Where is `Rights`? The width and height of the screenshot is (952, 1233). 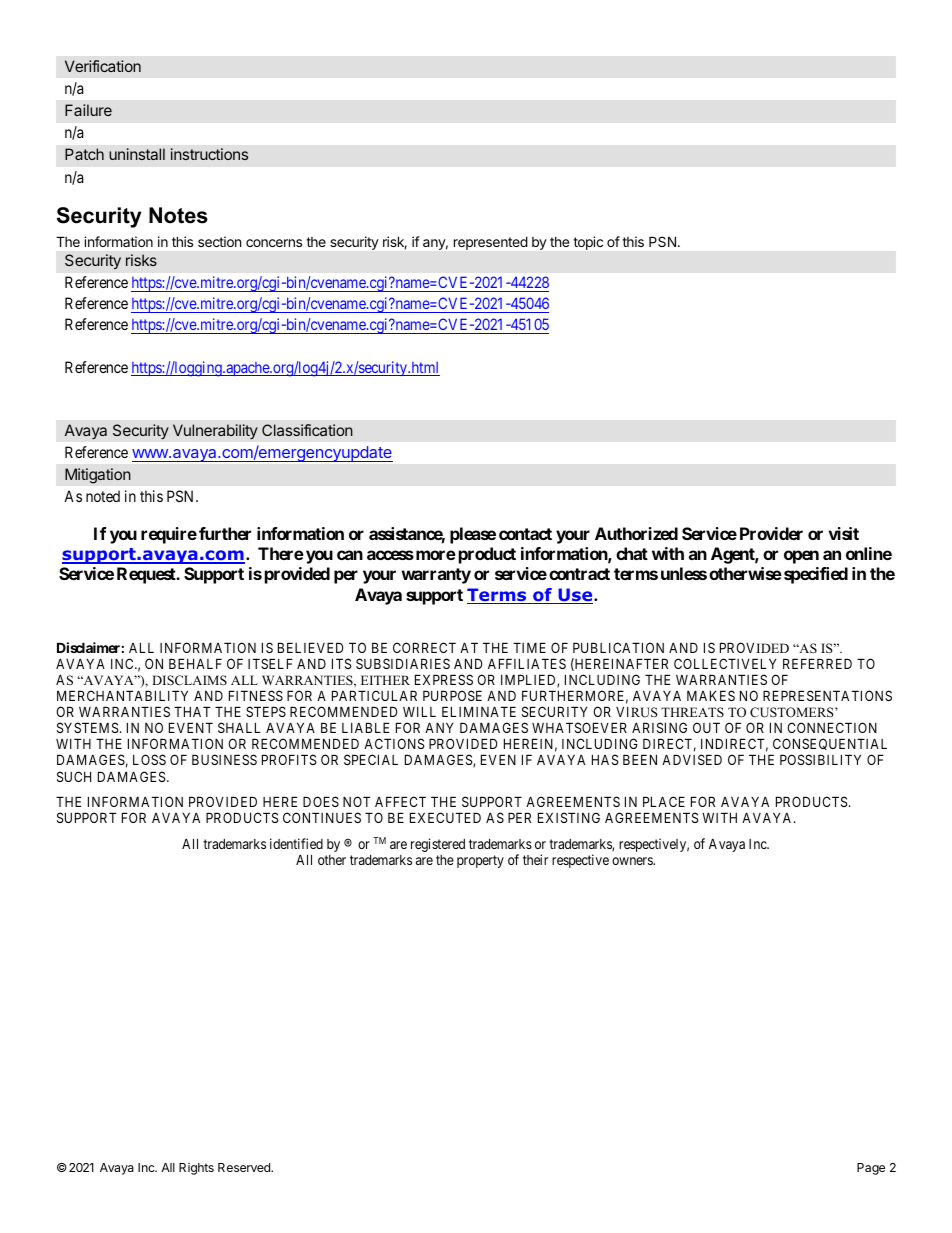
Rights is located at coordinates (196, 1169).
